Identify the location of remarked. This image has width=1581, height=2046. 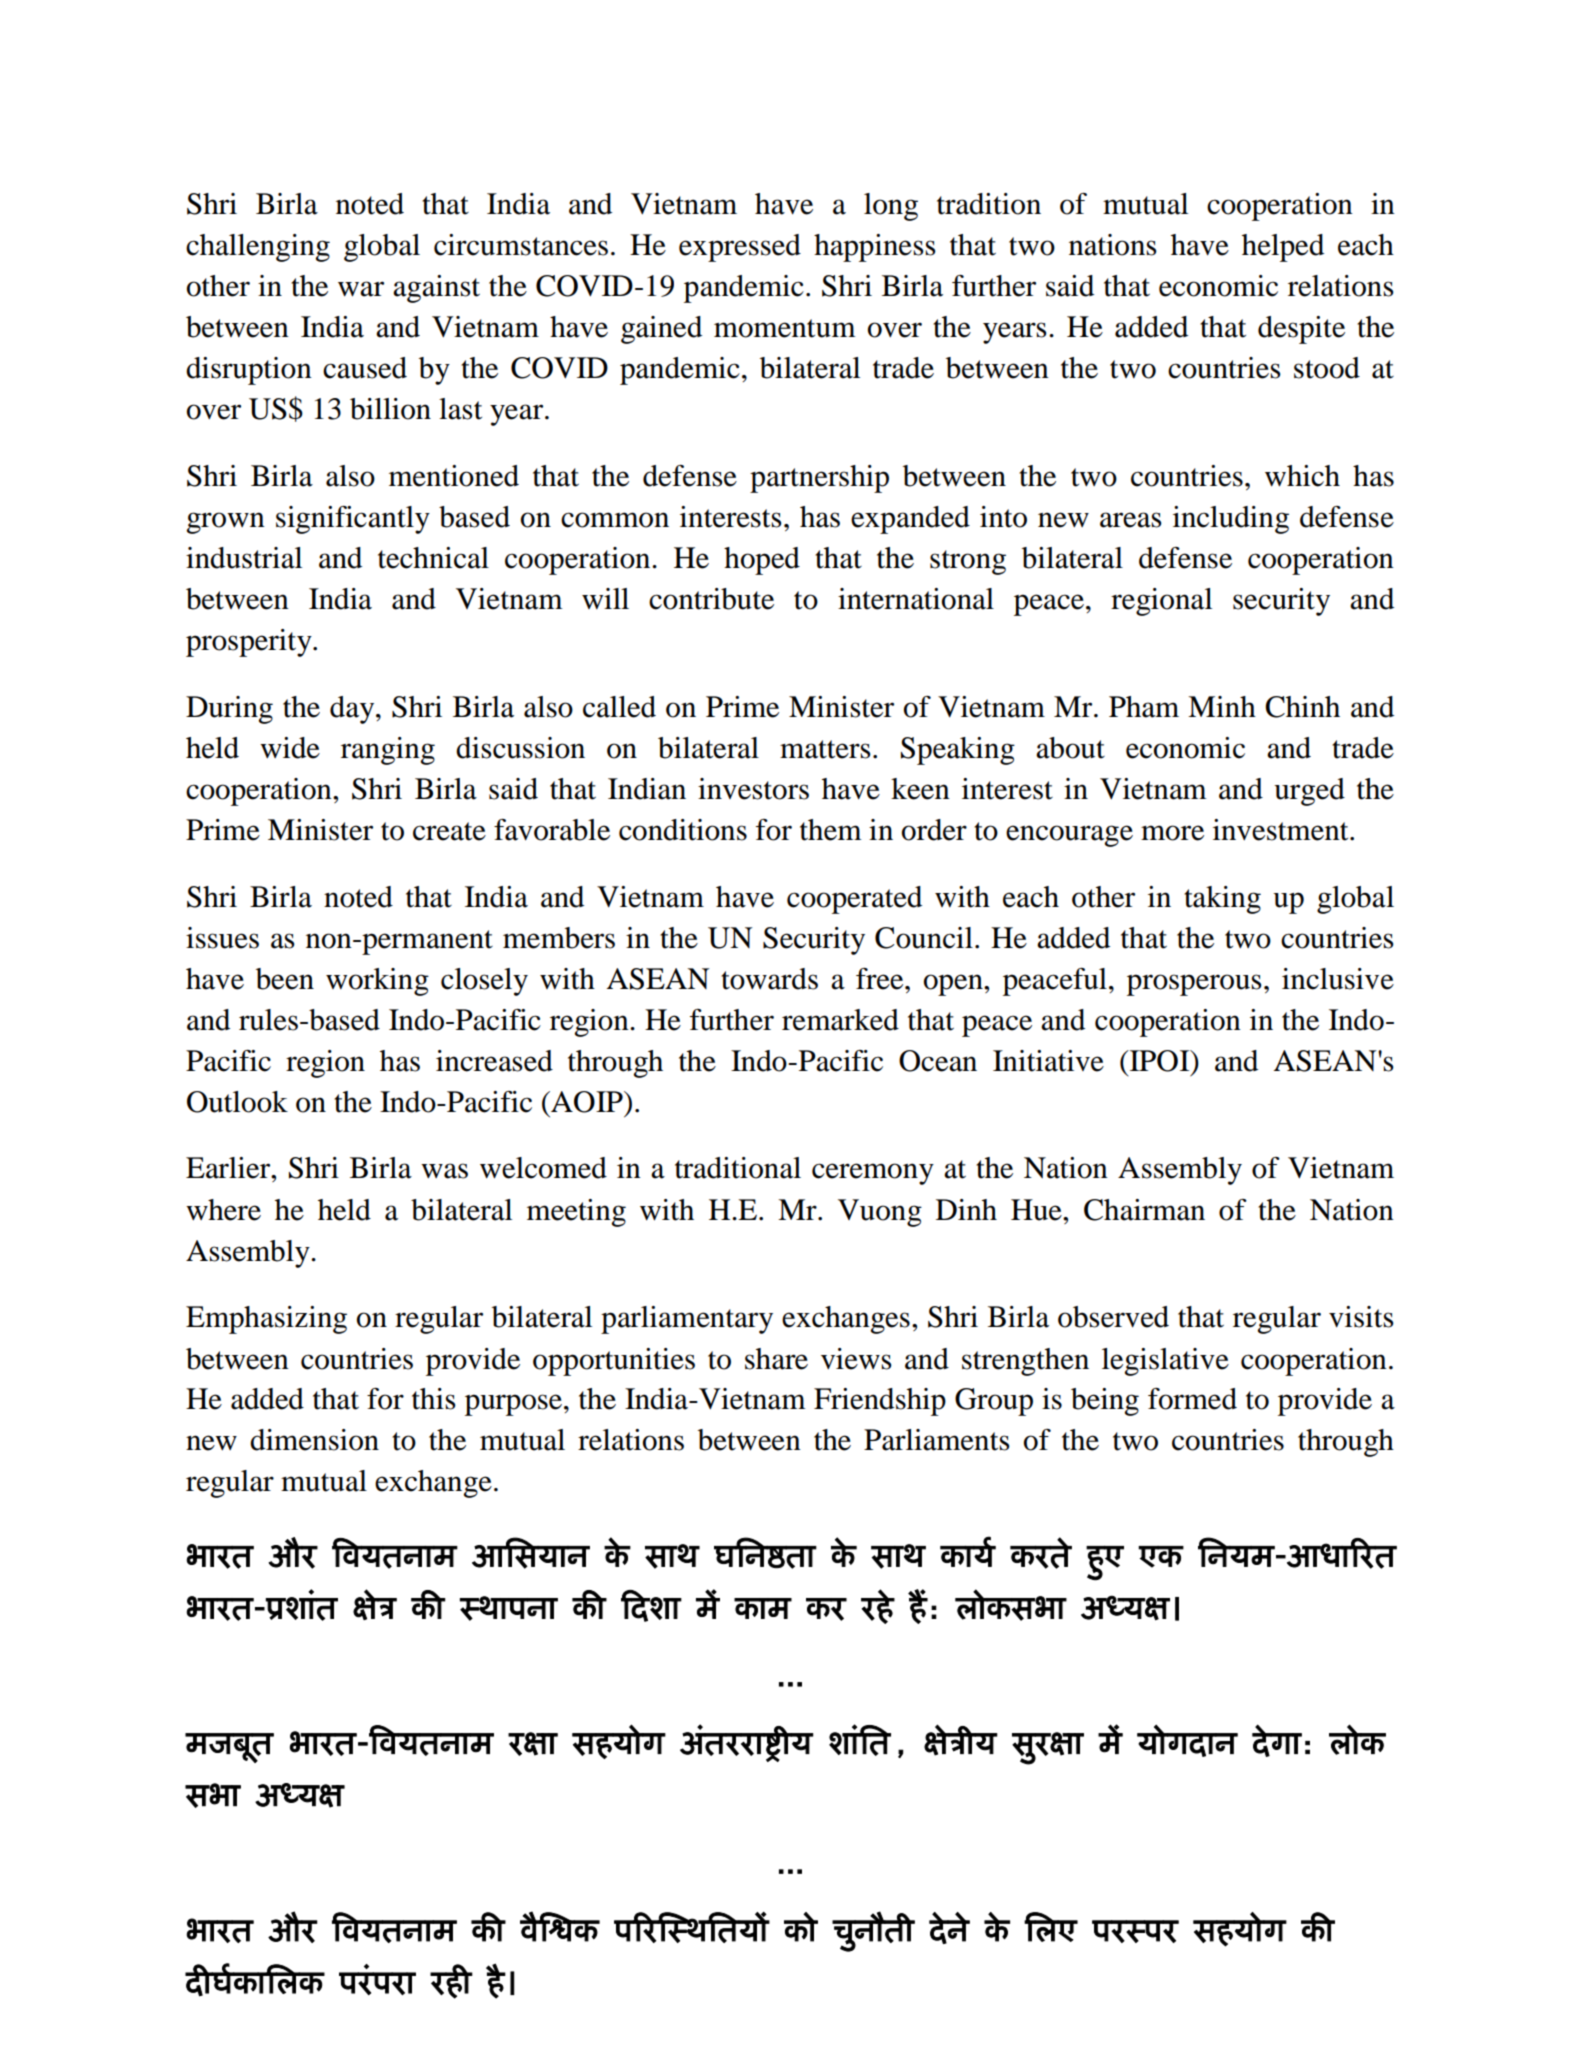
(840, 1020).
